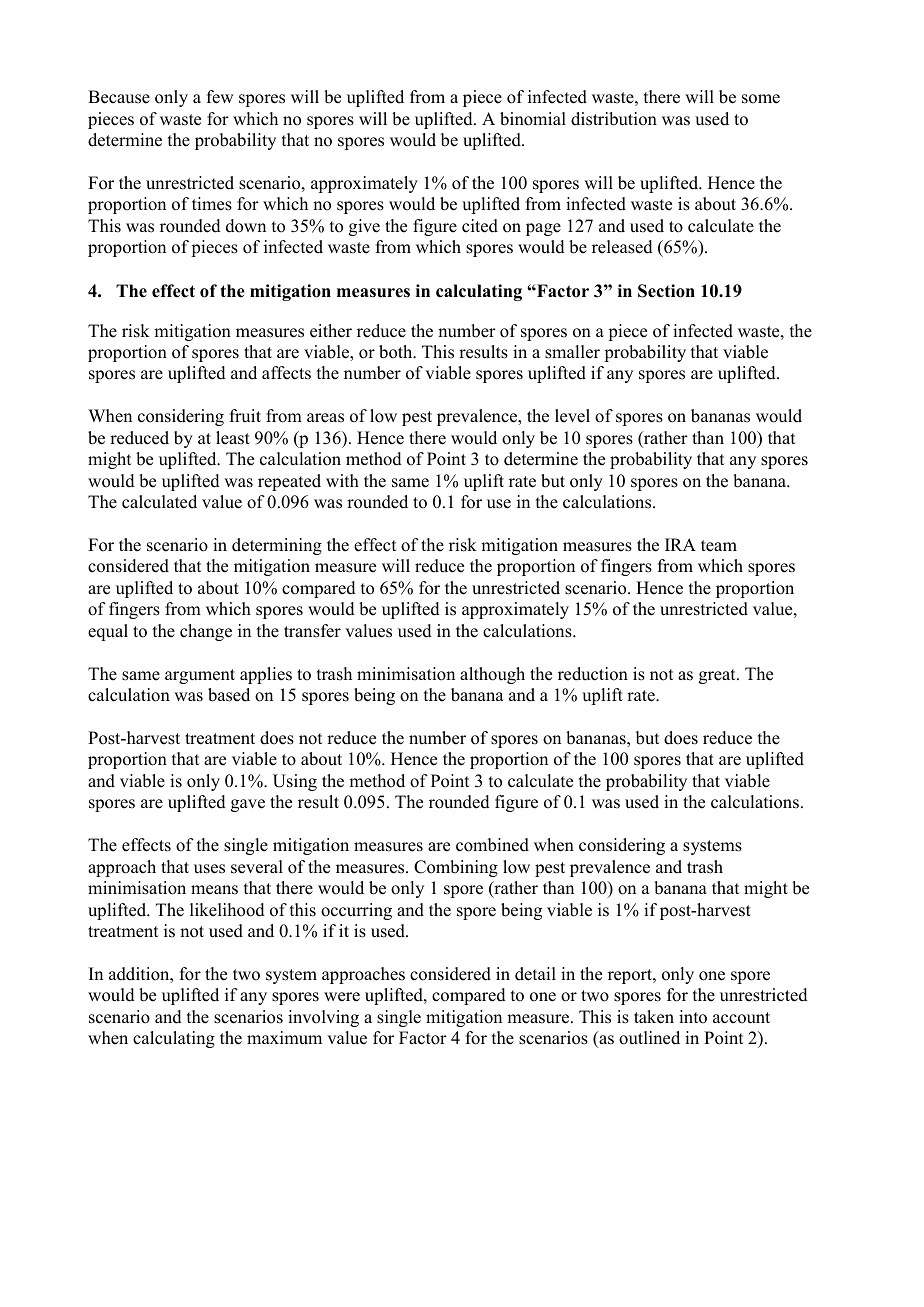  I want to click on were, so click(342, 997).
